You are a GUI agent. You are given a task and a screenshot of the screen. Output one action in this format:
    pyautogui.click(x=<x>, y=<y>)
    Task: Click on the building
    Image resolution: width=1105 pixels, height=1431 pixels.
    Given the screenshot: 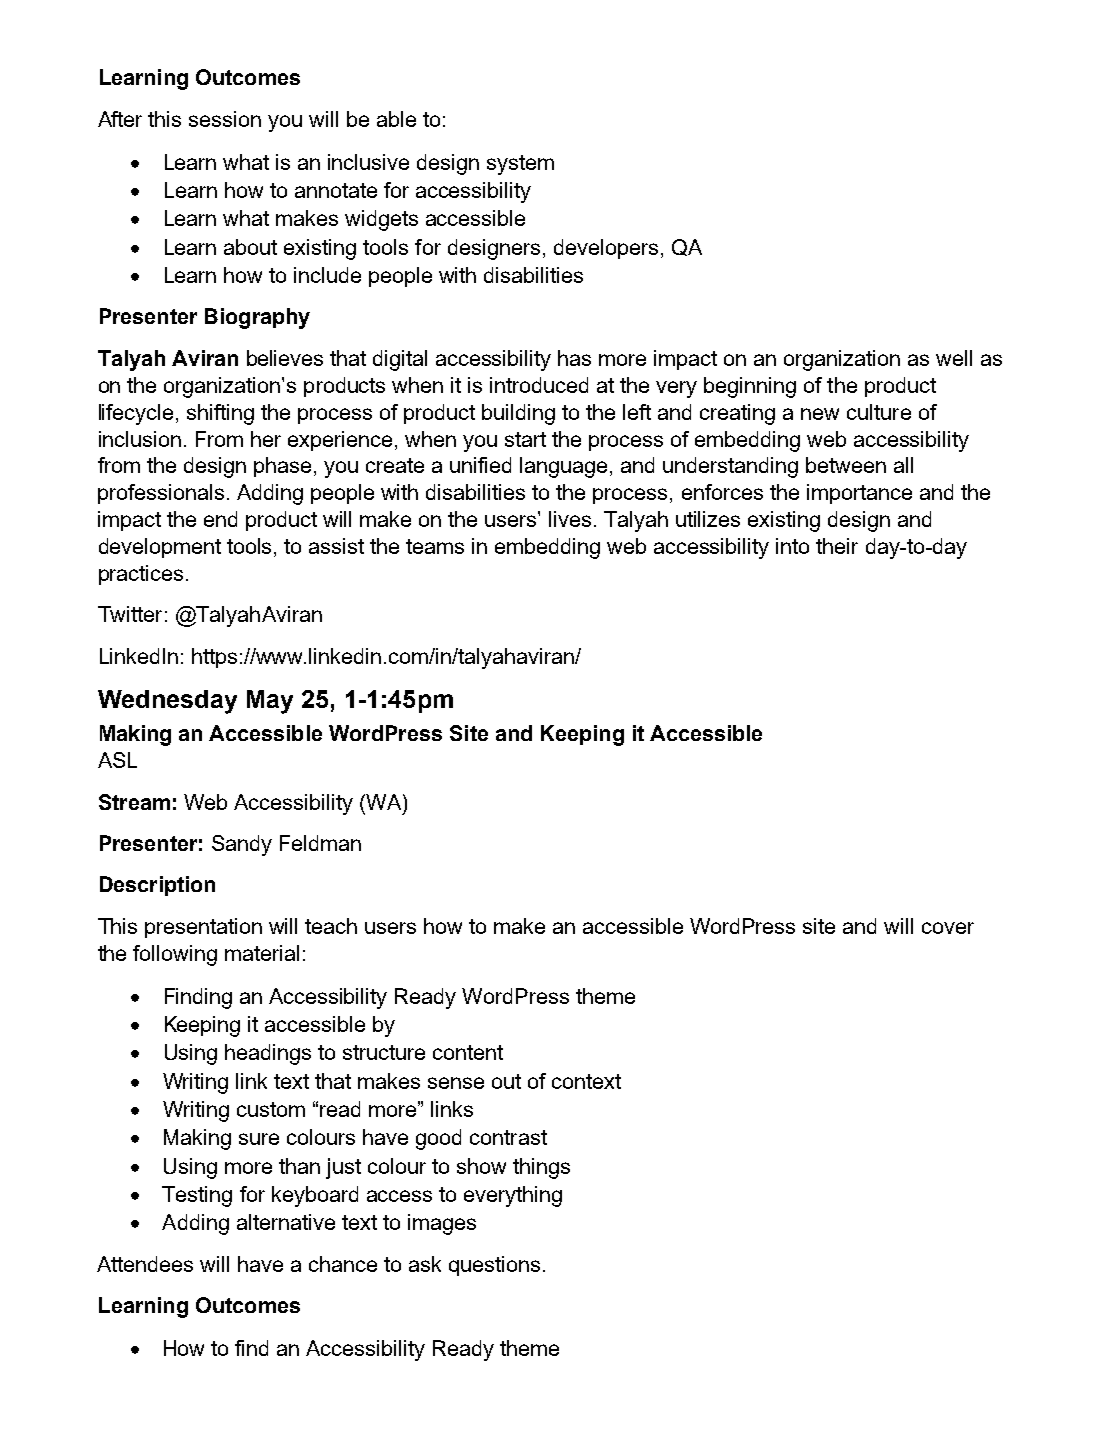 What is the action you would take?
    pyautogui.click(x=518, y=414)
